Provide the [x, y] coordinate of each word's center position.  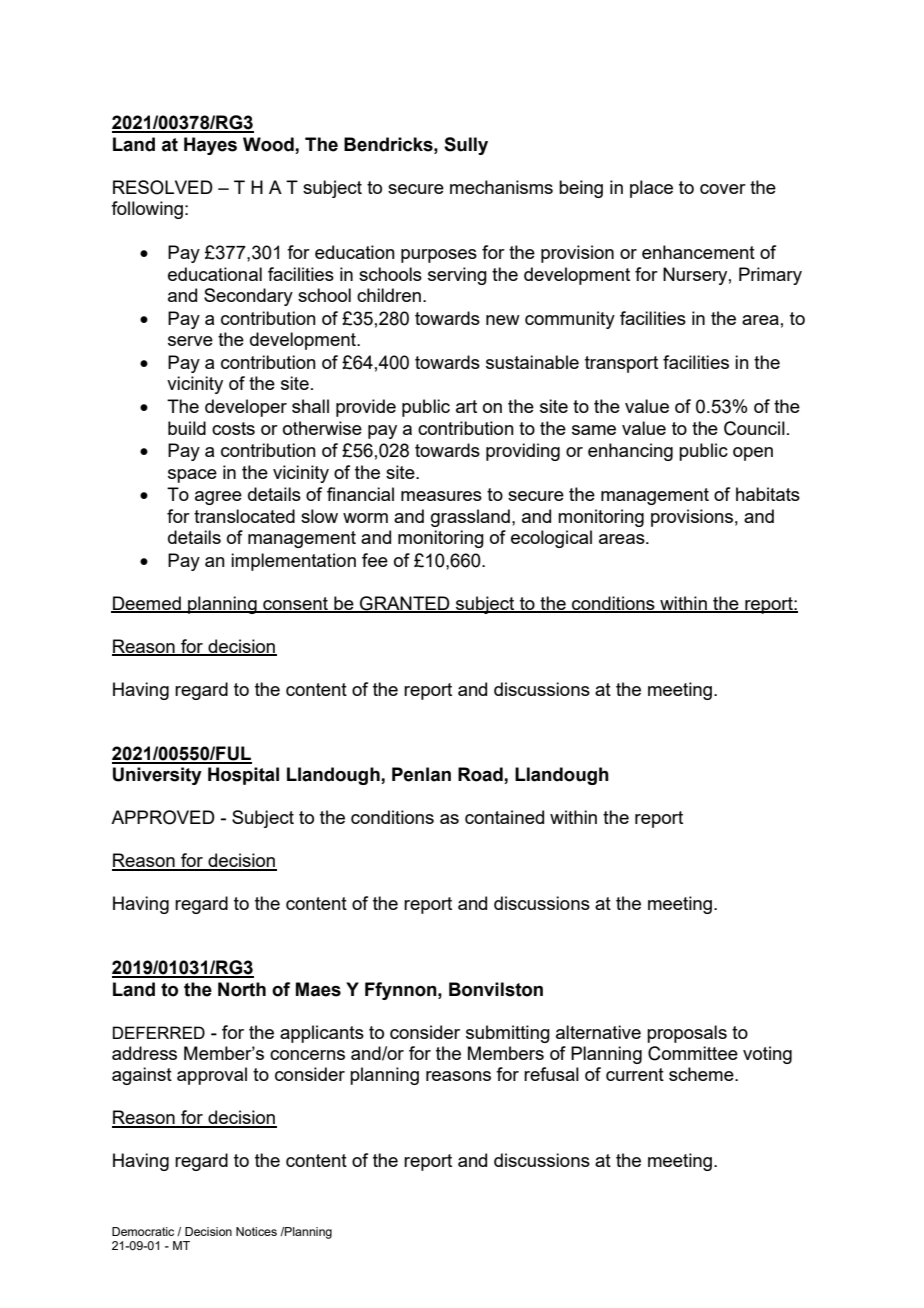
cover [723, 189]
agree [218, 498]
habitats [768, 494]
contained [504, 817]
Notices [256, 1231]
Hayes [210, 146]
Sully [466, 146]
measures [441, 496]
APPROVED [163, 817]
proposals [687, 1034]
